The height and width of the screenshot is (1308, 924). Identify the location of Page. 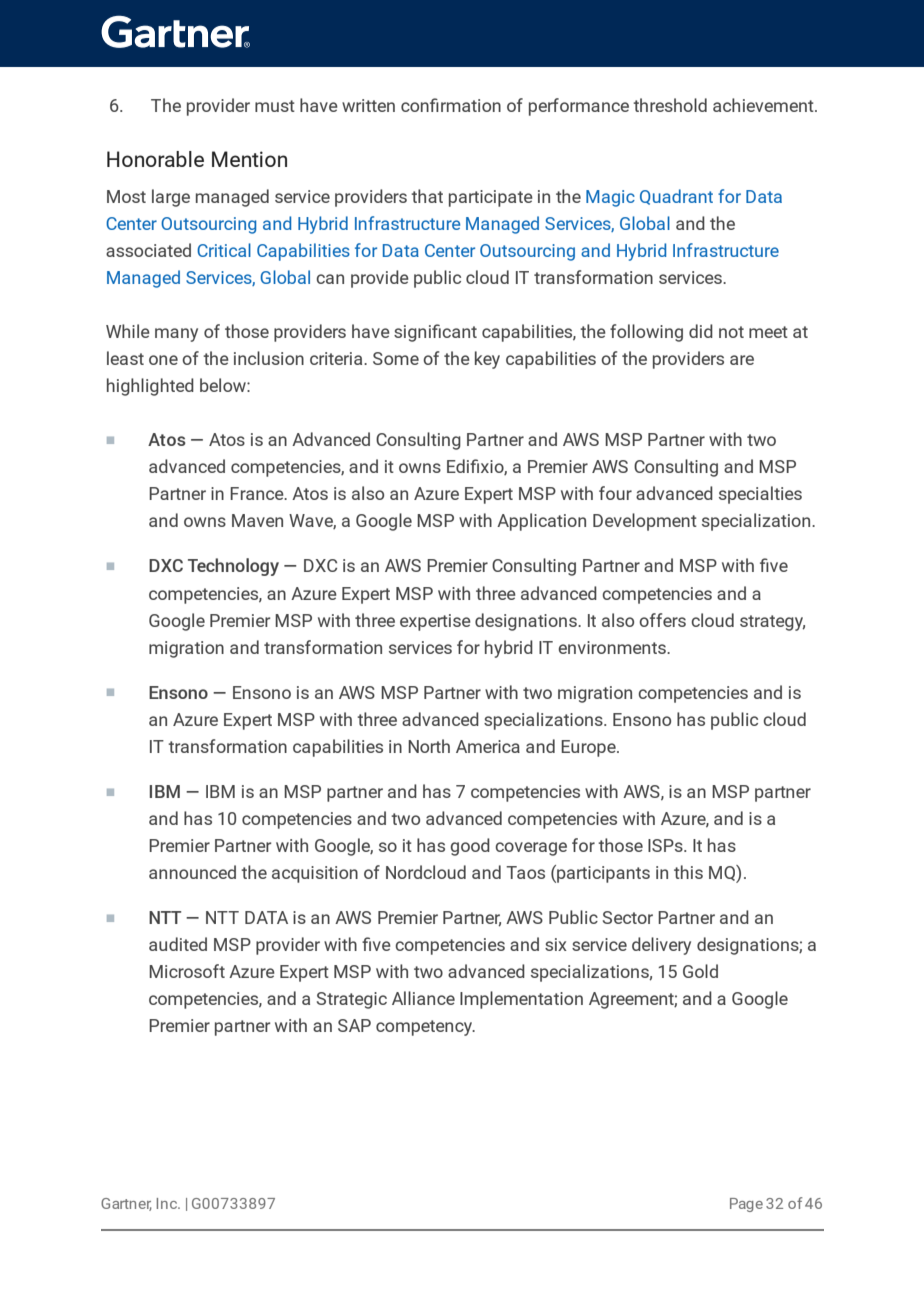
(746, 1205).
